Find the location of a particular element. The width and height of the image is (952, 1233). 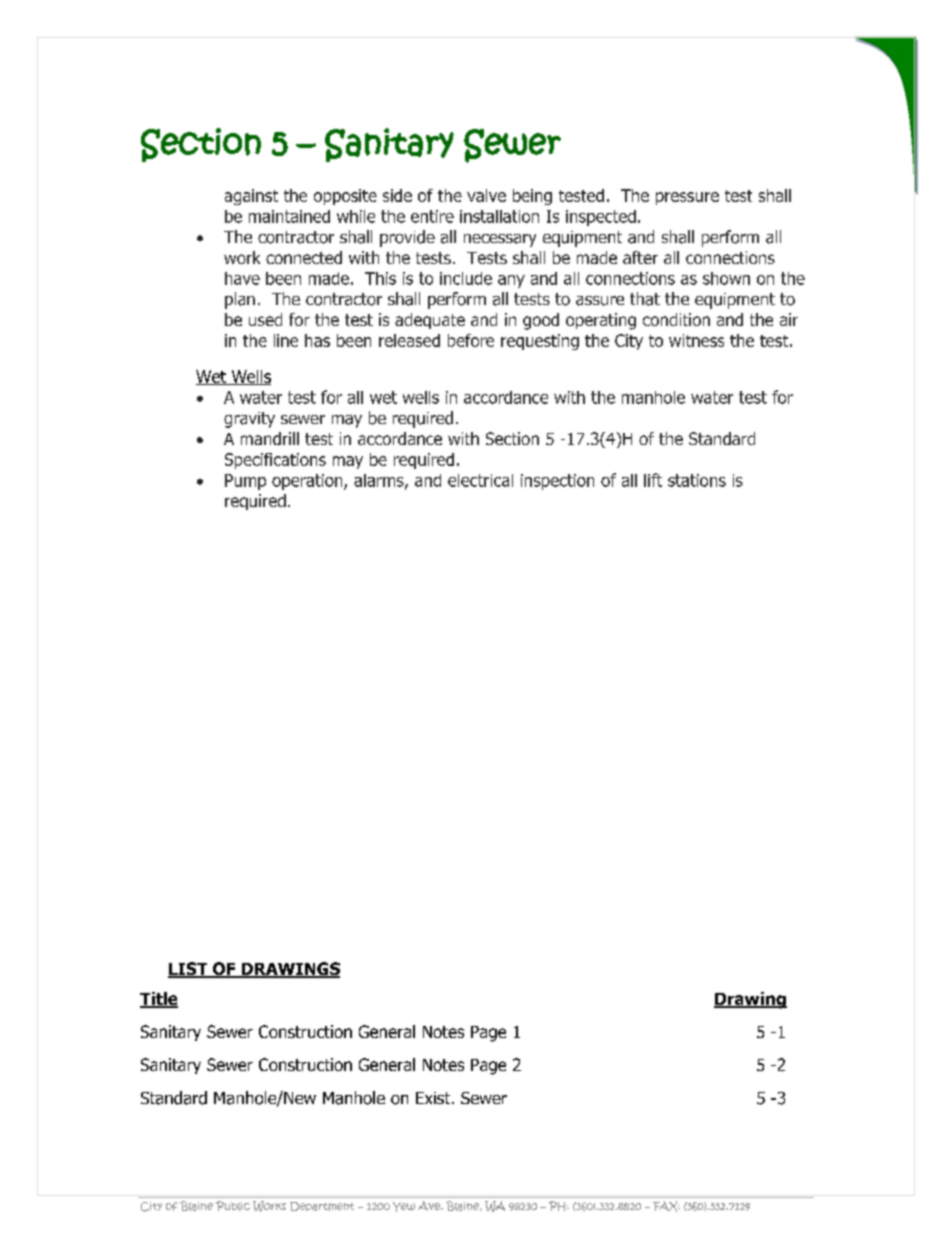

Yew is located at coordinates (404, 1207).
